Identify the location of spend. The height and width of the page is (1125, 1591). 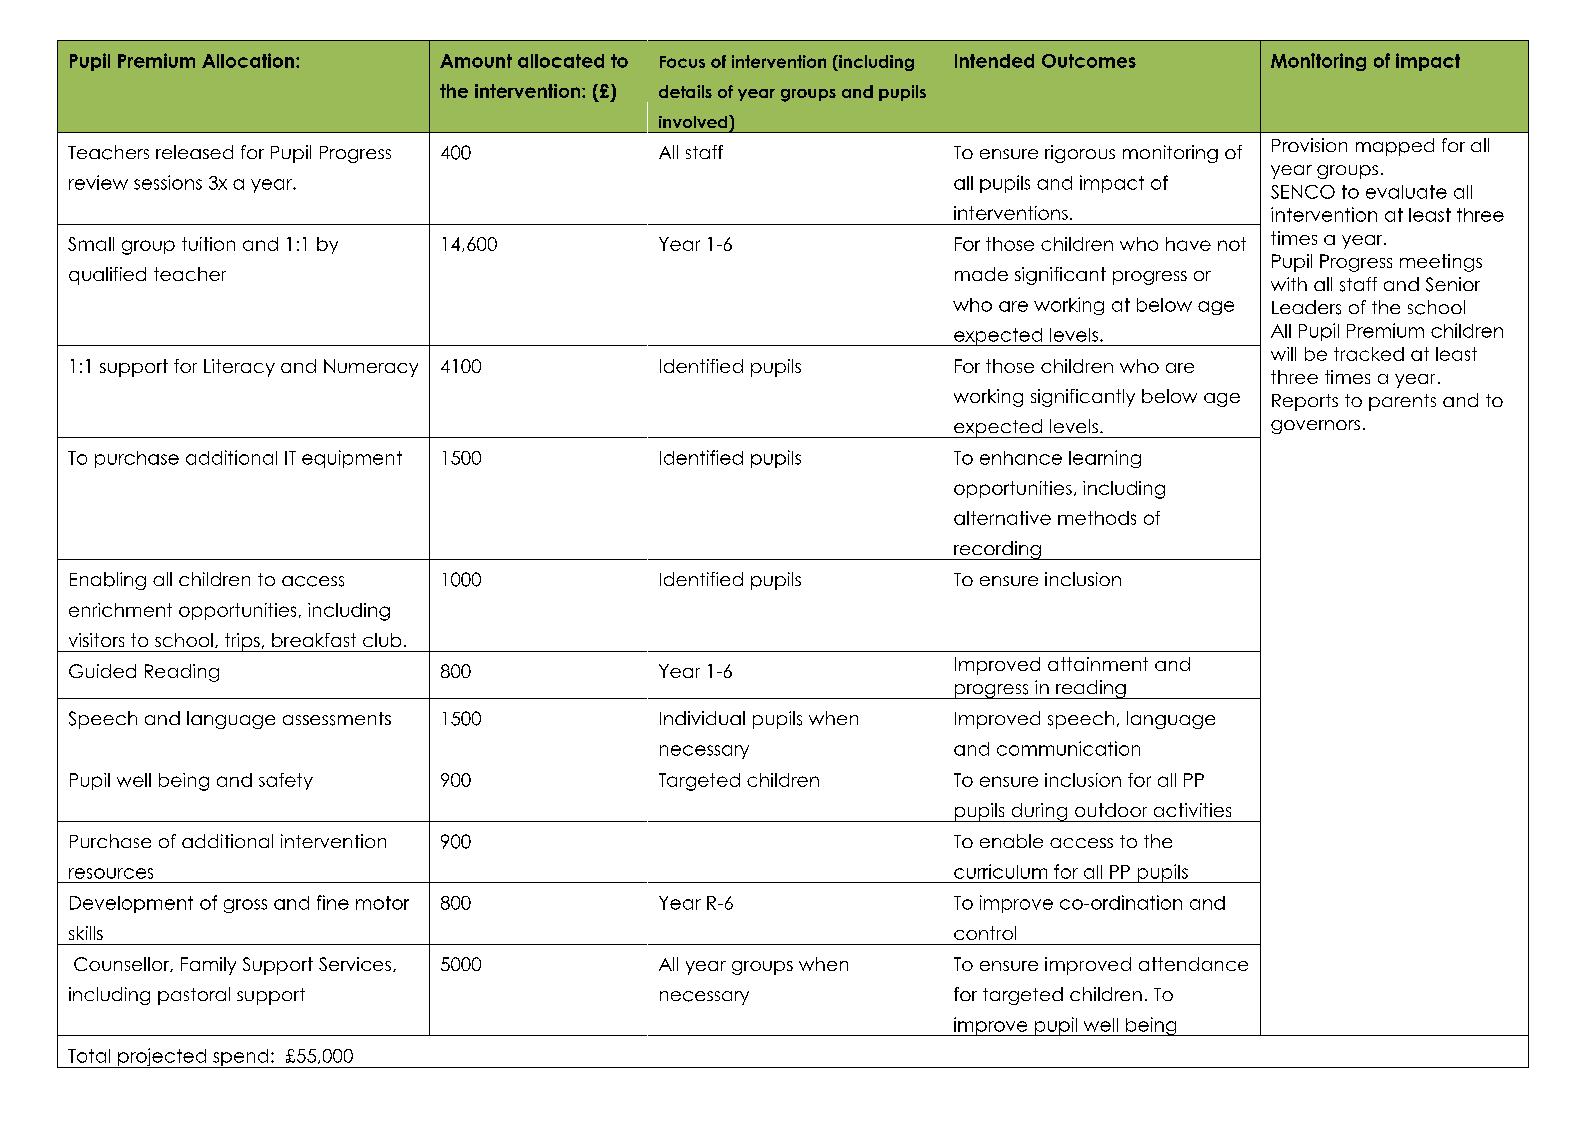
(241, 1058).
